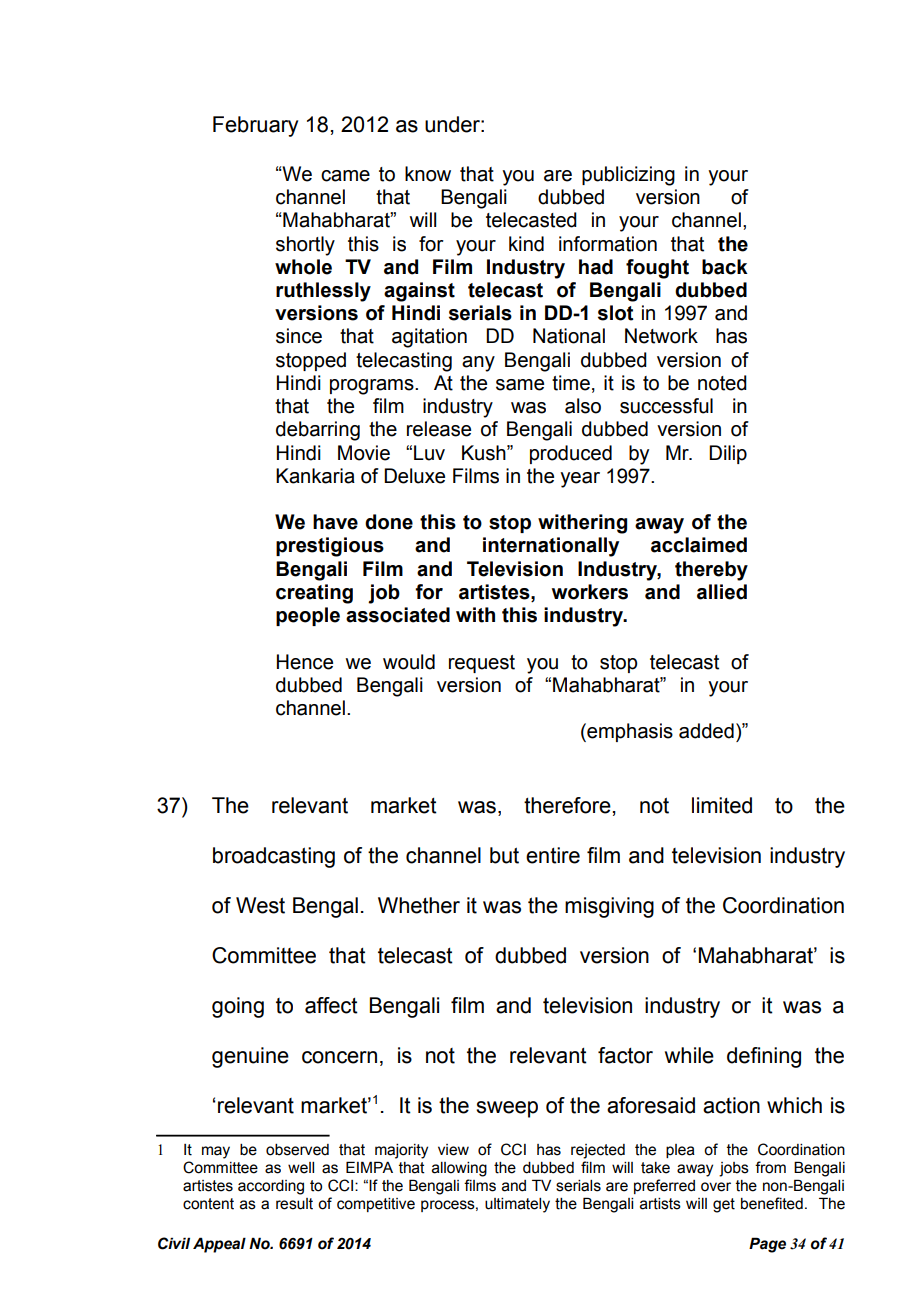  What do you see at coordinates (428, 174) in the screenshot?
I see `know` at bounding box center [428, 174].
